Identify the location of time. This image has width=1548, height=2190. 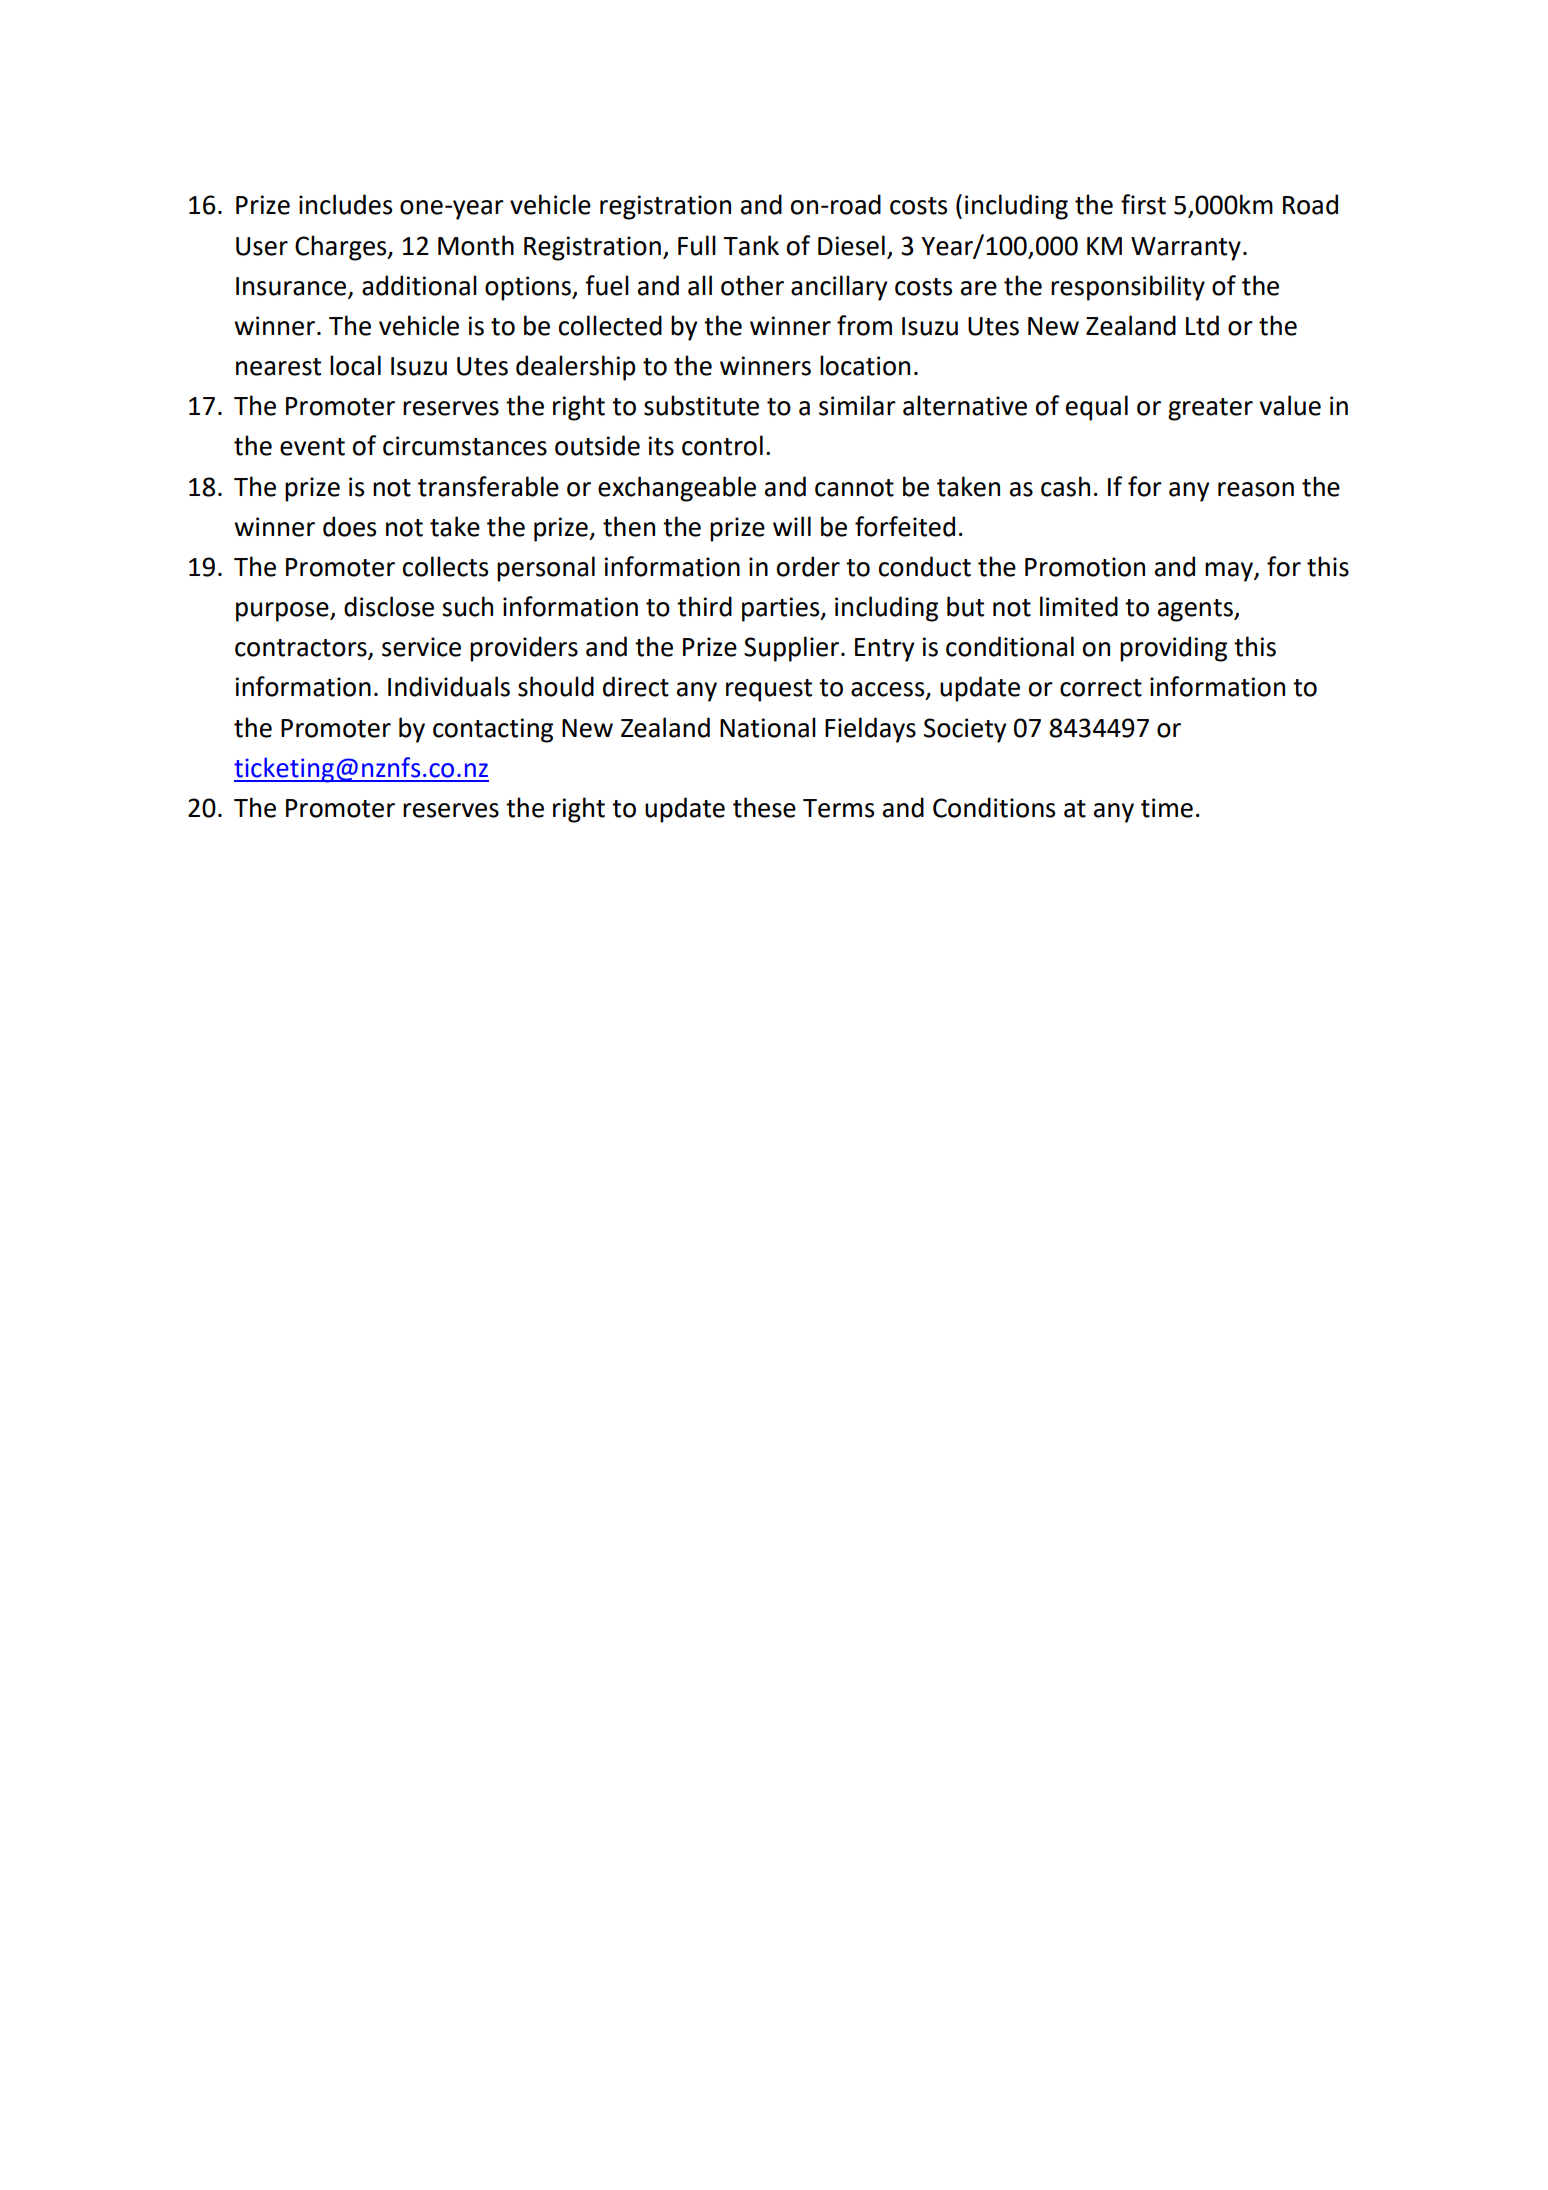
(1167, 808).
